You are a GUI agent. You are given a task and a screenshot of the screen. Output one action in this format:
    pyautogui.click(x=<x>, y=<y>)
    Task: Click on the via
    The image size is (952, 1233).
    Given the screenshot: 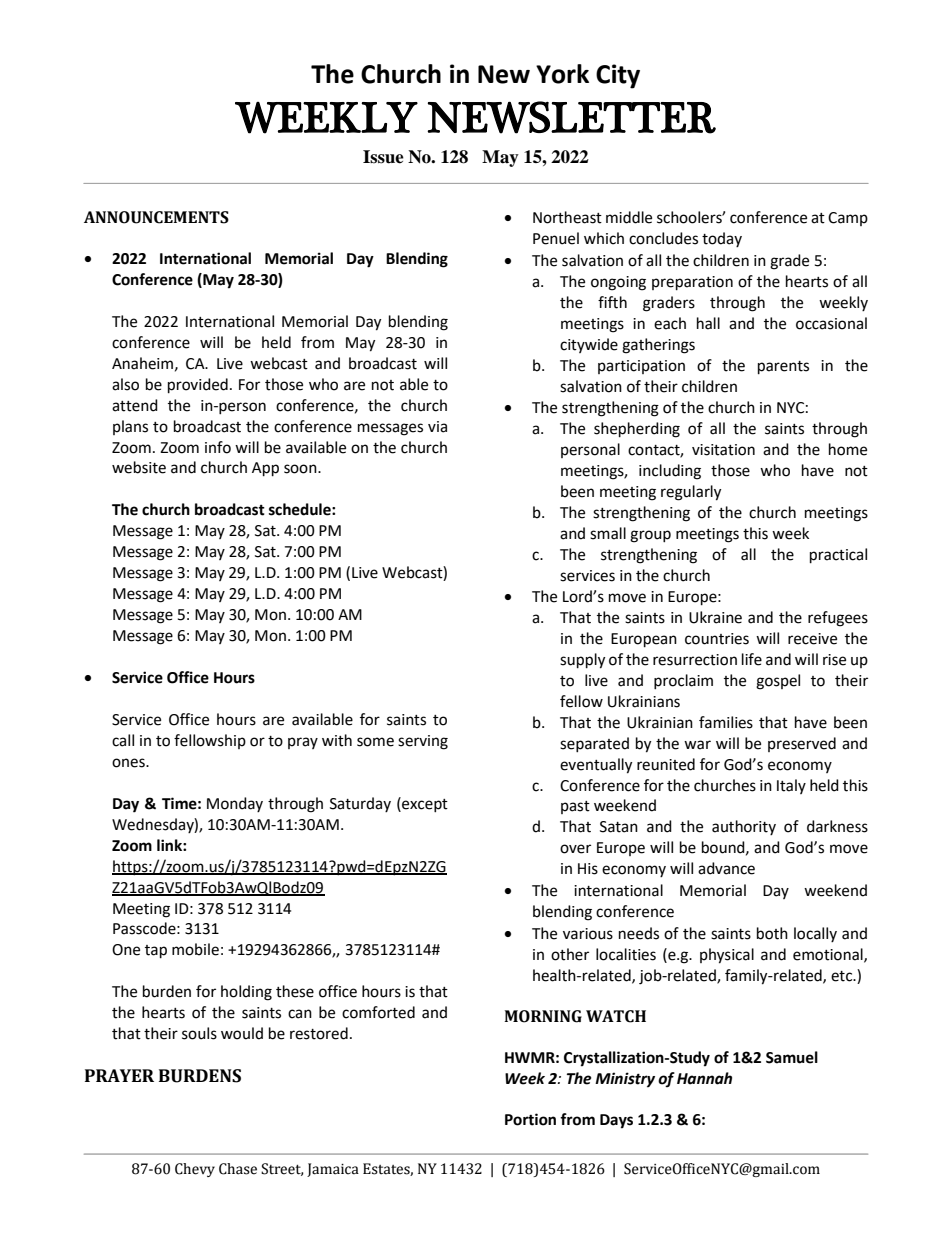 What is the action you would take?
    pyautogui.click(x=437, y=427)
